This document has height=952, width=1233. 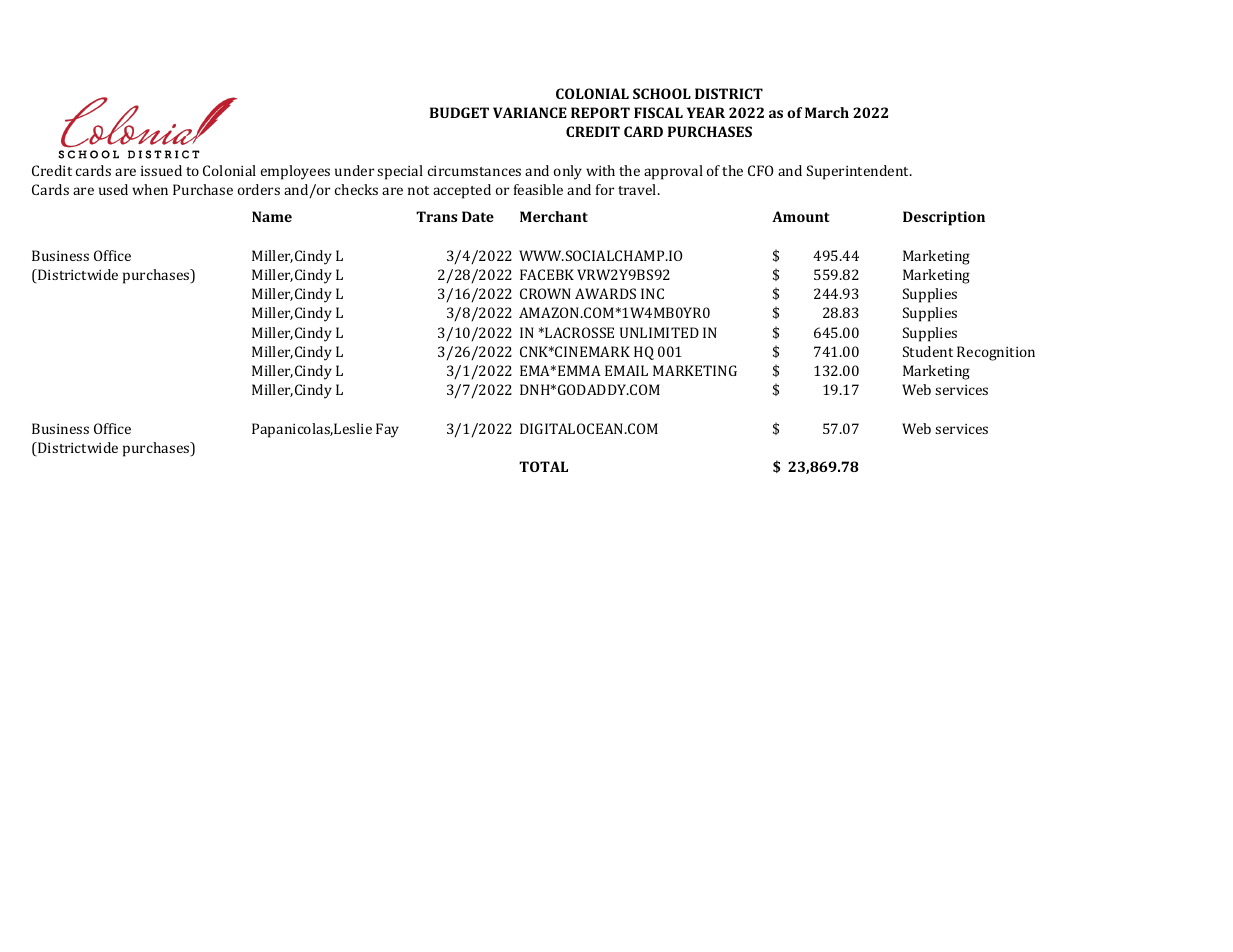 I want to click on March, so click(x=827, y=112).
